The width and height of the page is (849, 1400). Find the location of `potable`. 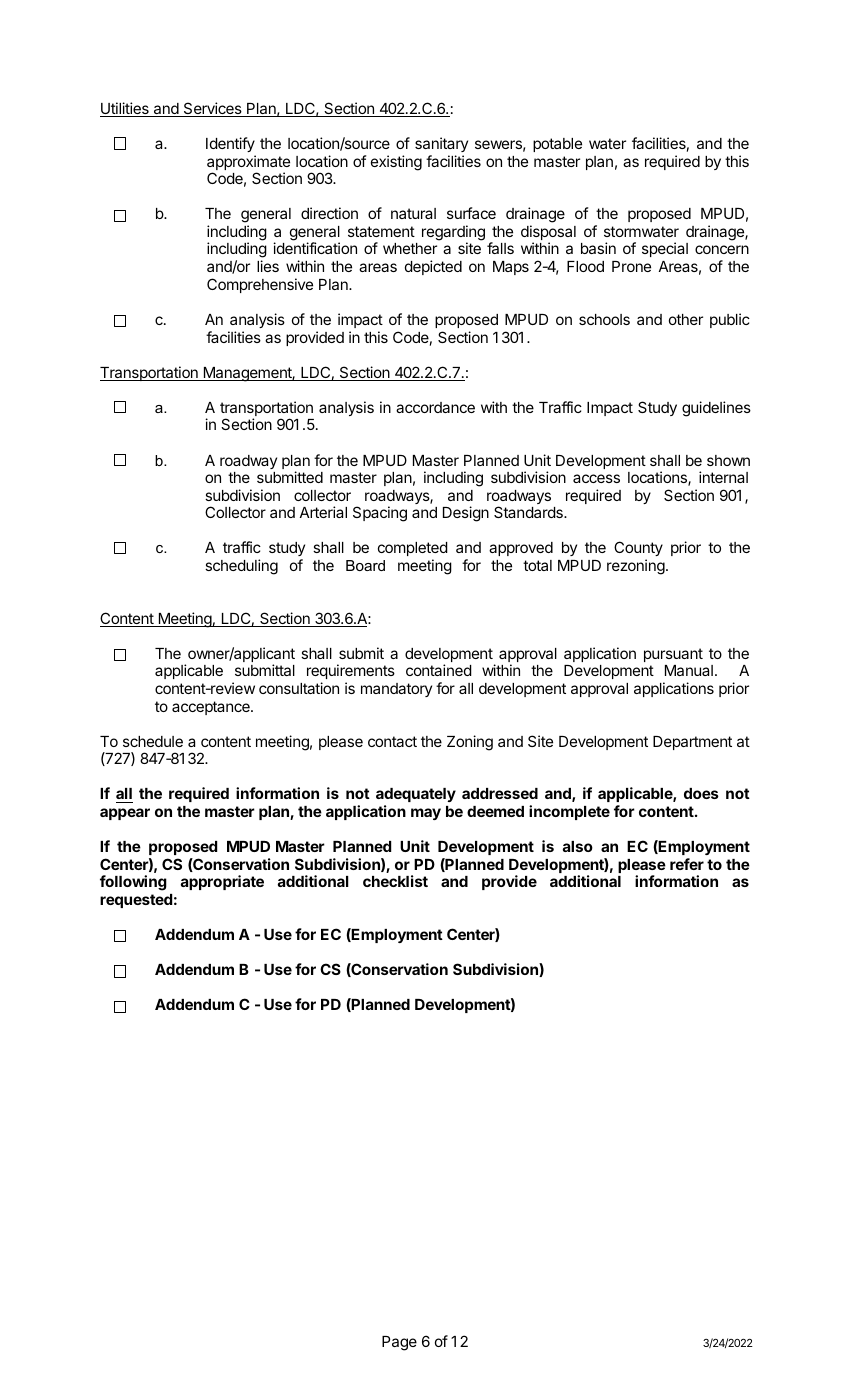

potable is located at coordinates (557, 145).
